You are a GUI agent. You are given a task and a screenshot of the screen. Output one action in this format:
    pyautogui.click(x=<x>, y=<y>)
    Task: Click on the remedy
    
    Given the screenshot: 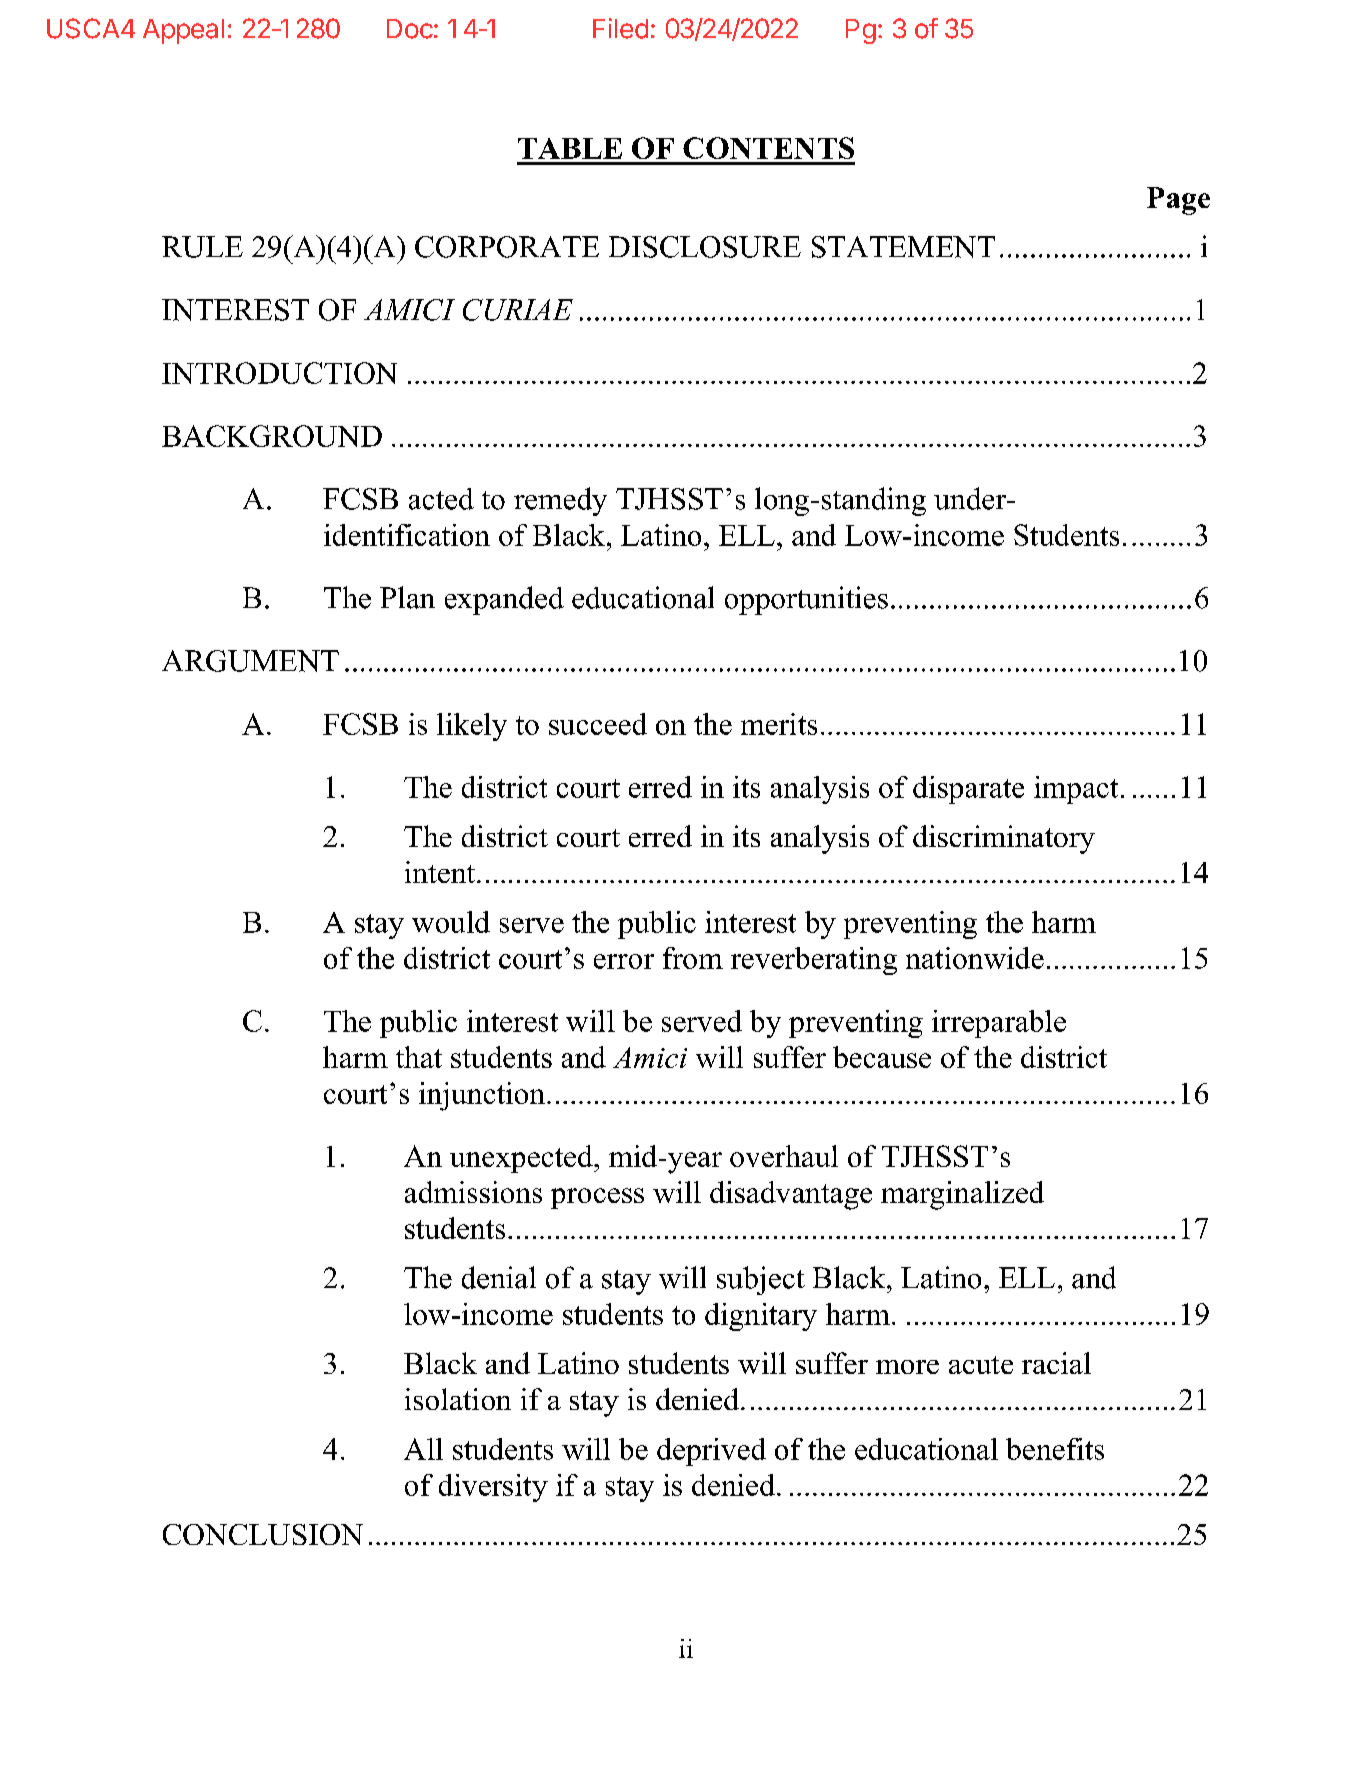 What is the action you would take?
    pyautogui.click(x=560, y=501)
